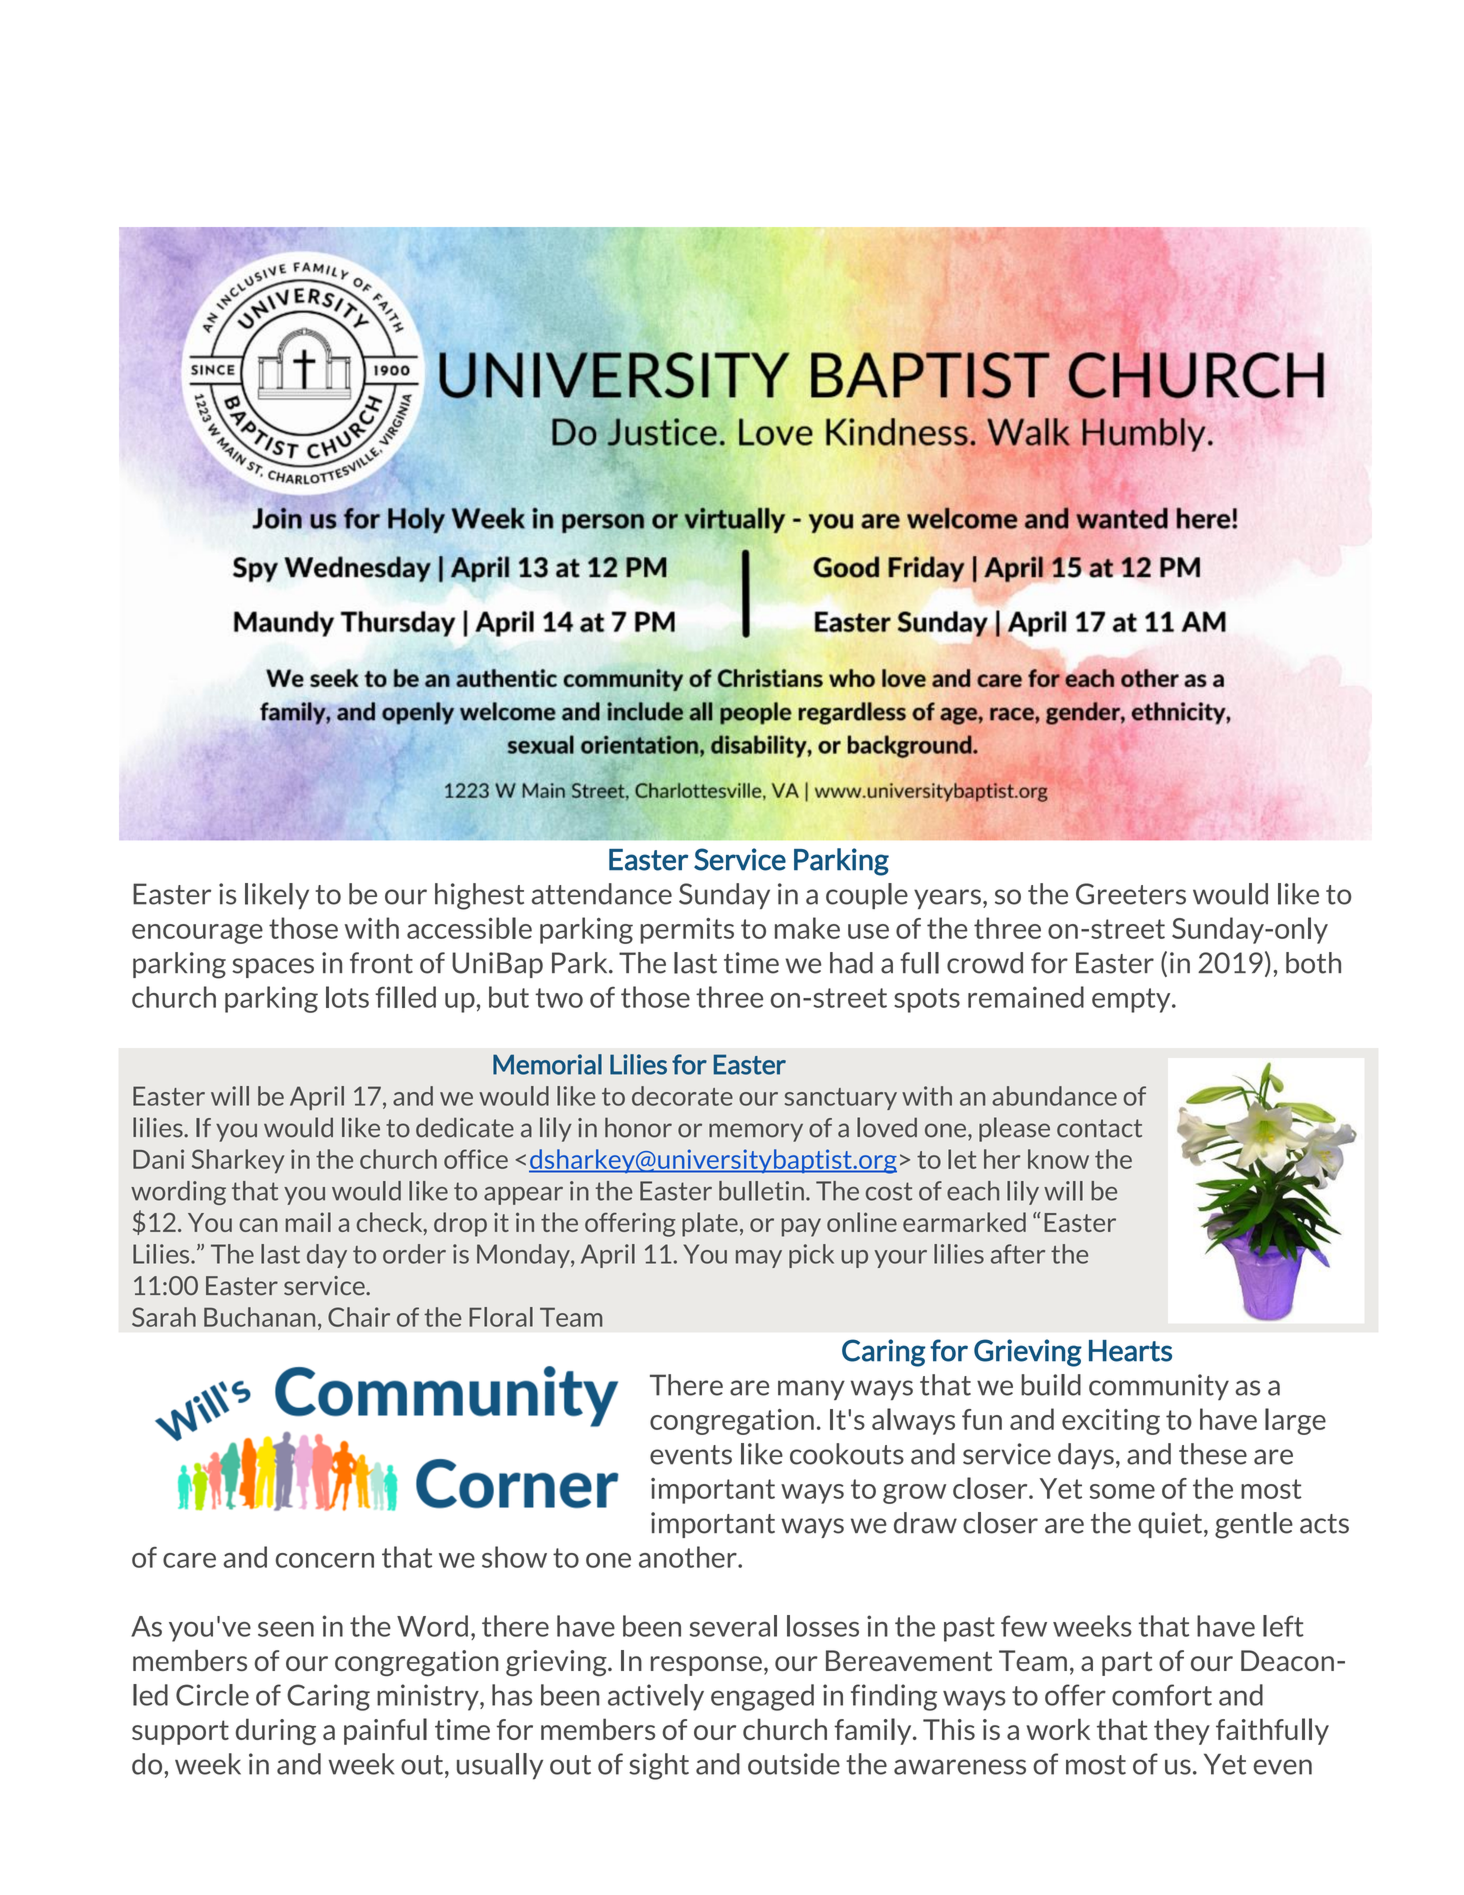  Describe the element at coordinates (687, 931) in the document. I see `permits` at that location.
